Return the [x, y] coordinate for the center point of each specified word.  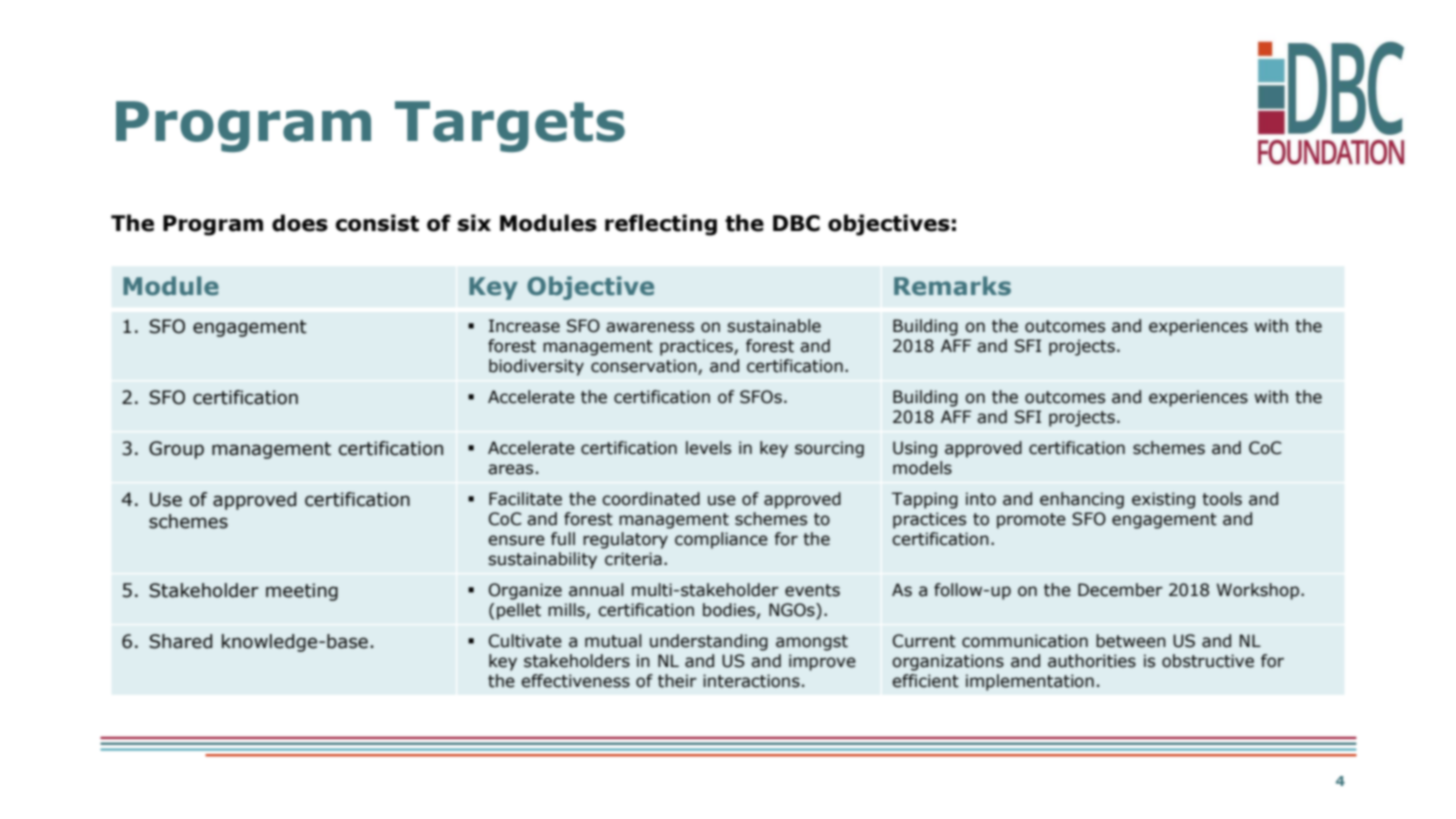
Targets [510, 126]
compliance [721, 540]
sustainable [774, 326]
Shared [180, 641]
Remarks [952, 286]
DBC [796, 223]
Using [915, 449]
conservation [645, 367]
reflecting [661, 225]
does [300, 223]
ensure [516, 540]
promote [1031, 521]
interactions [751, 681]
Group [176, 450]
